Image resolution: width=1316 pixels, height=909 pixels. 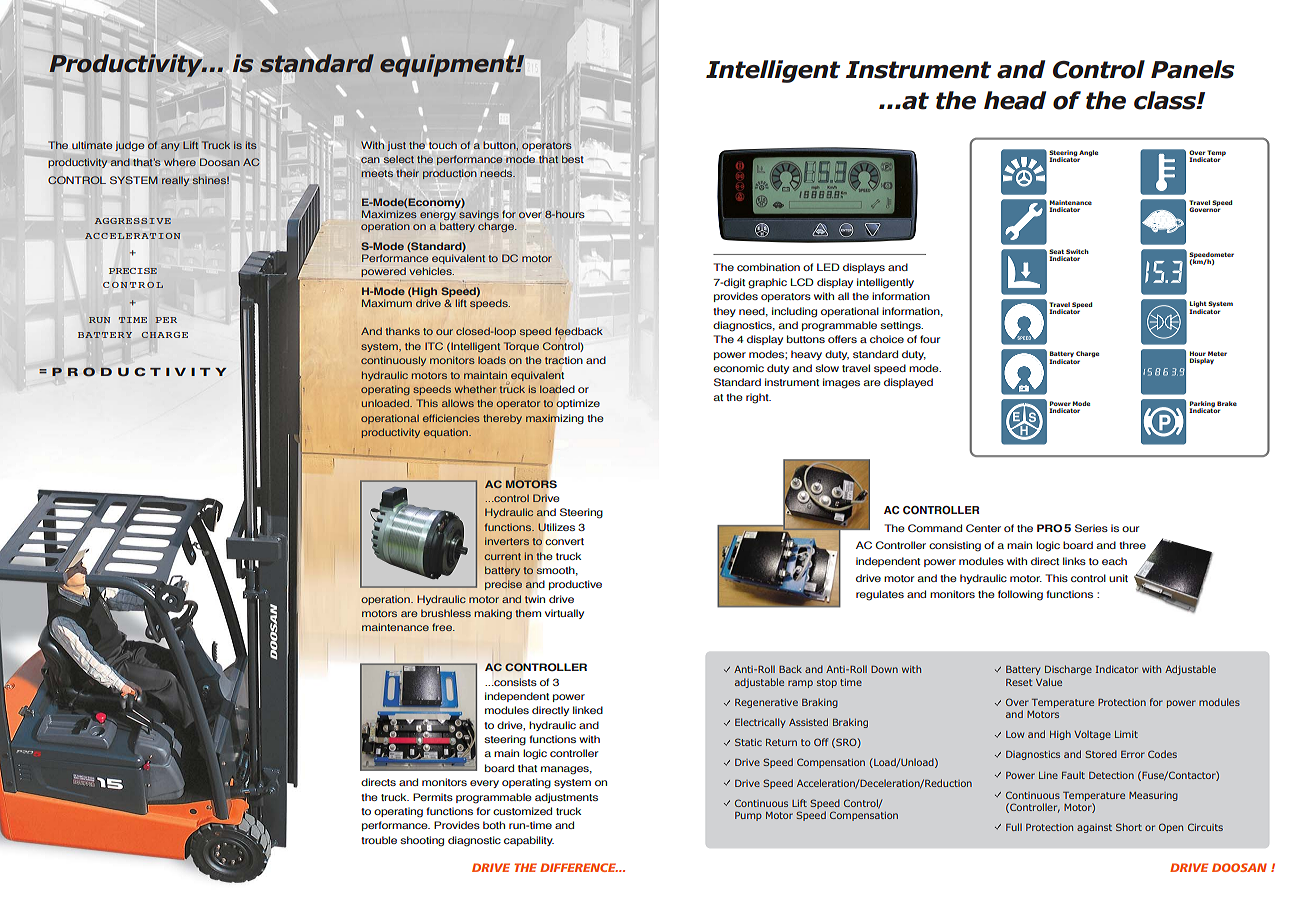 What do you see at coordinates (573, 159) in the screenshot?
I see `best` at bounding box center [573, 159].
